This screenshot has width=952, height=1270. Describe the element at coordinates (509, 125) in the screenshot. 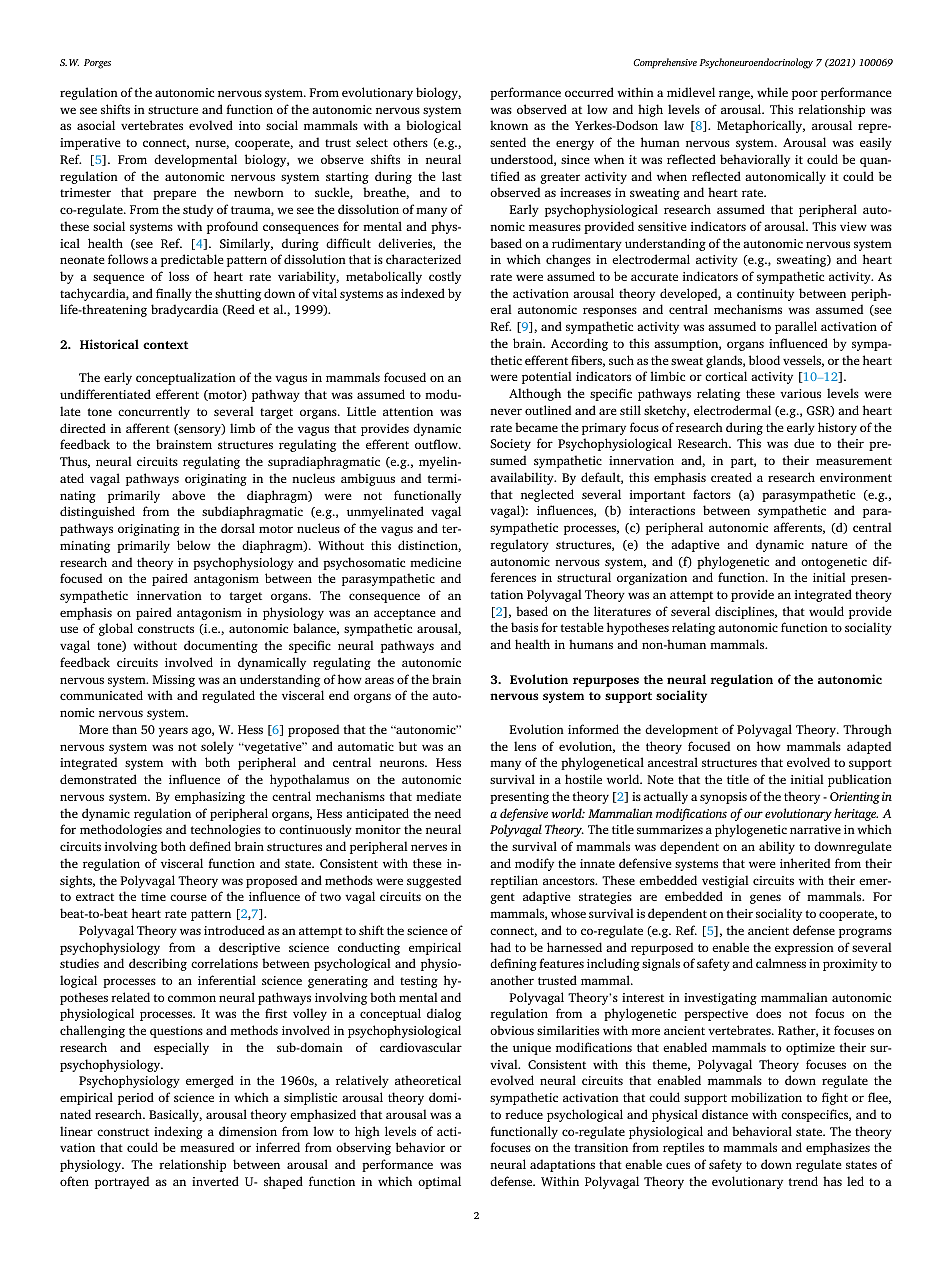

I see `known` at that location.
